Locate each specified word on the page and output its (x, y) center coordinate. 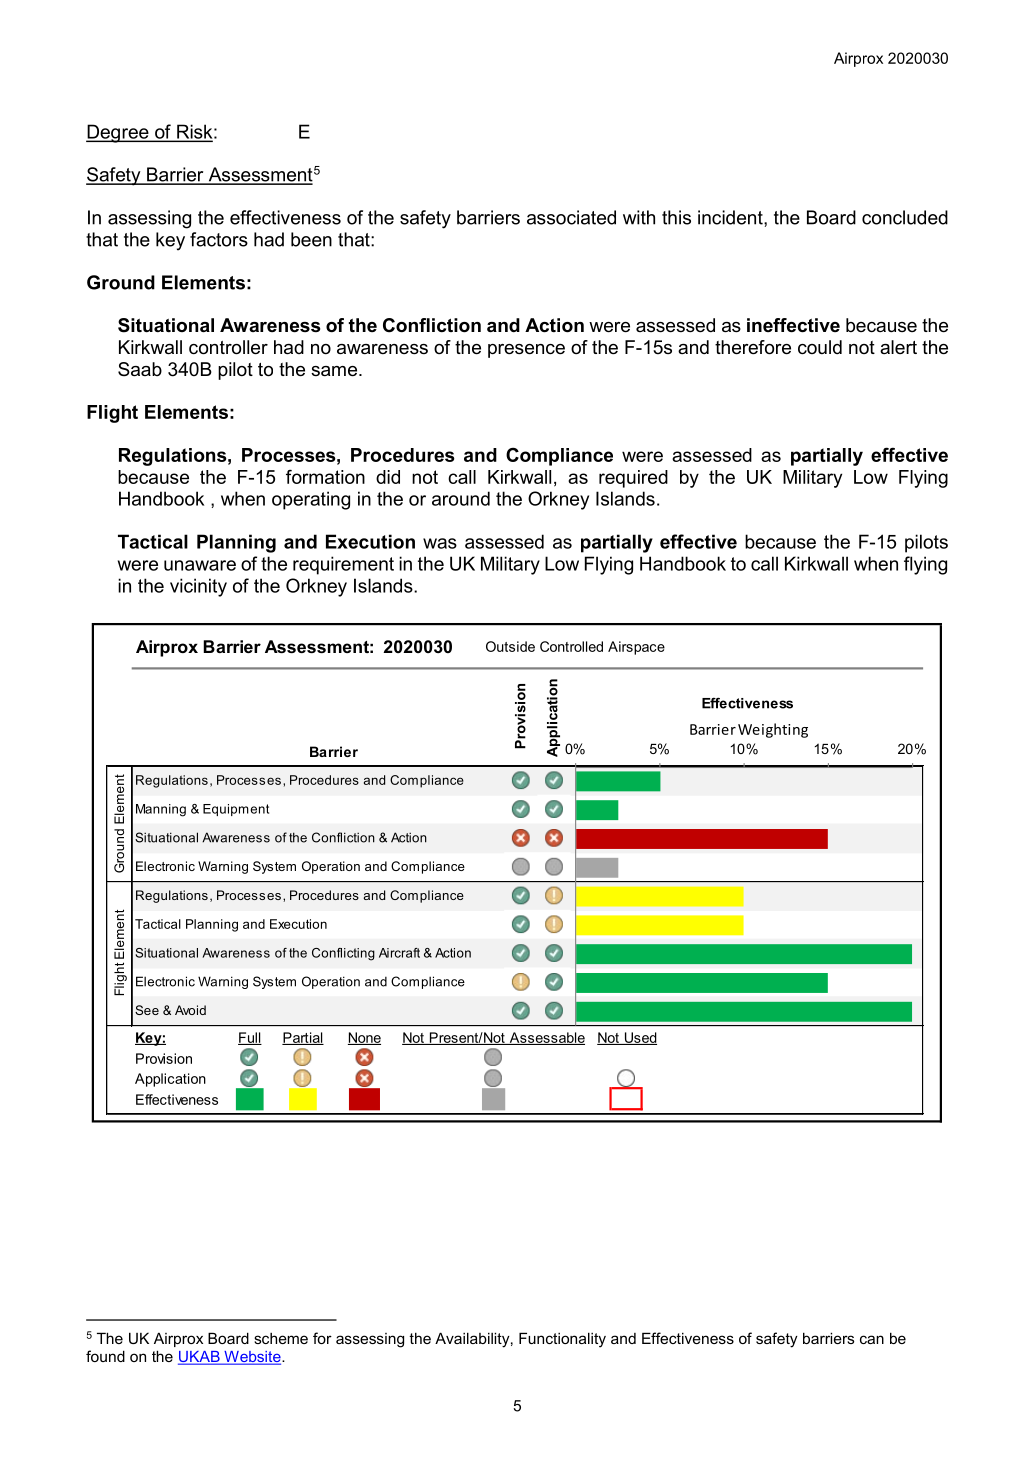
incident (731, 217)
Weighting (773, 730)
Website (252, 1358)
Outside (510, 646)
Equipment (236, 810)
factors (219, 239)
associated (571, 217)
